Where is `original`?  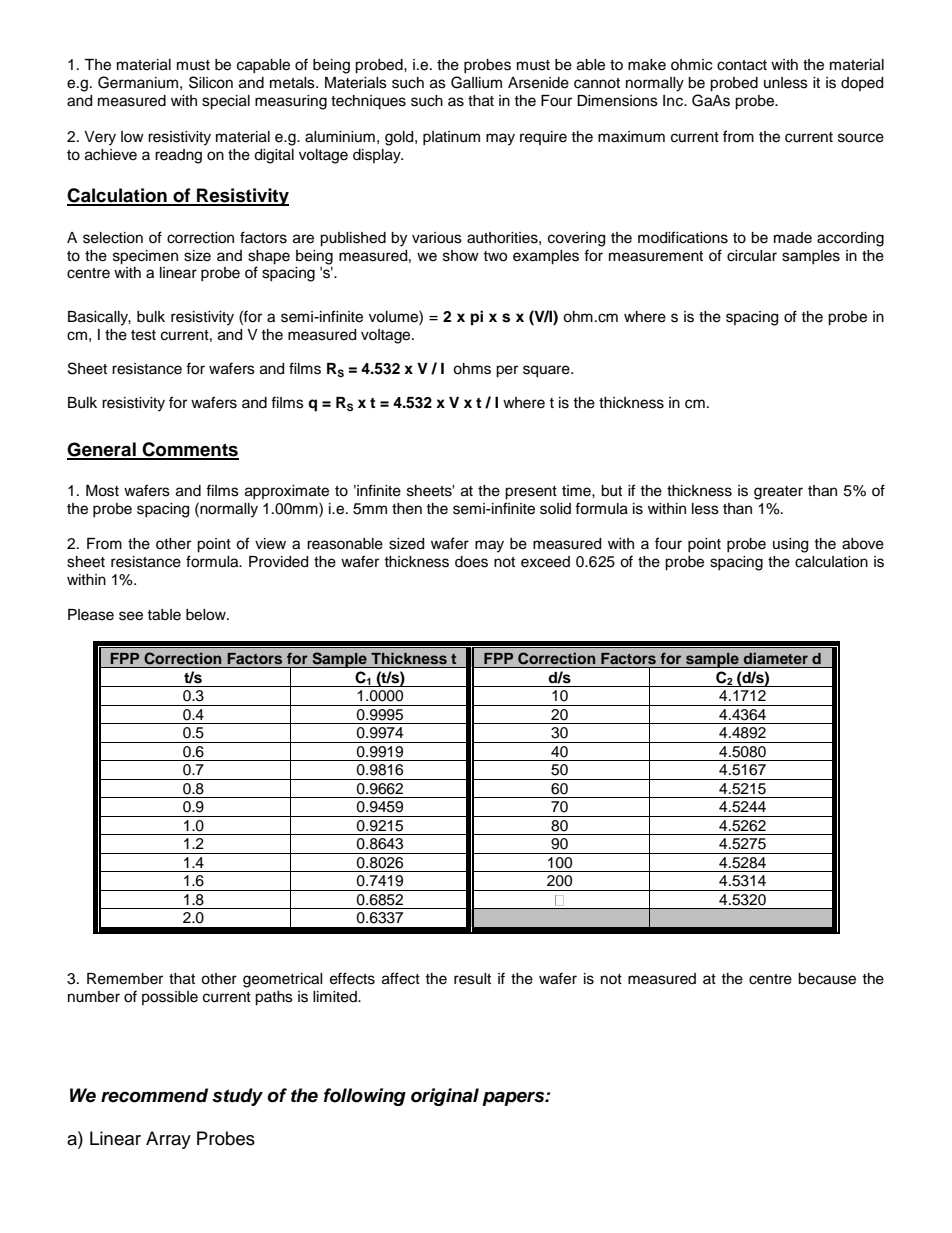 original is located at coordinates (445, 1097).
